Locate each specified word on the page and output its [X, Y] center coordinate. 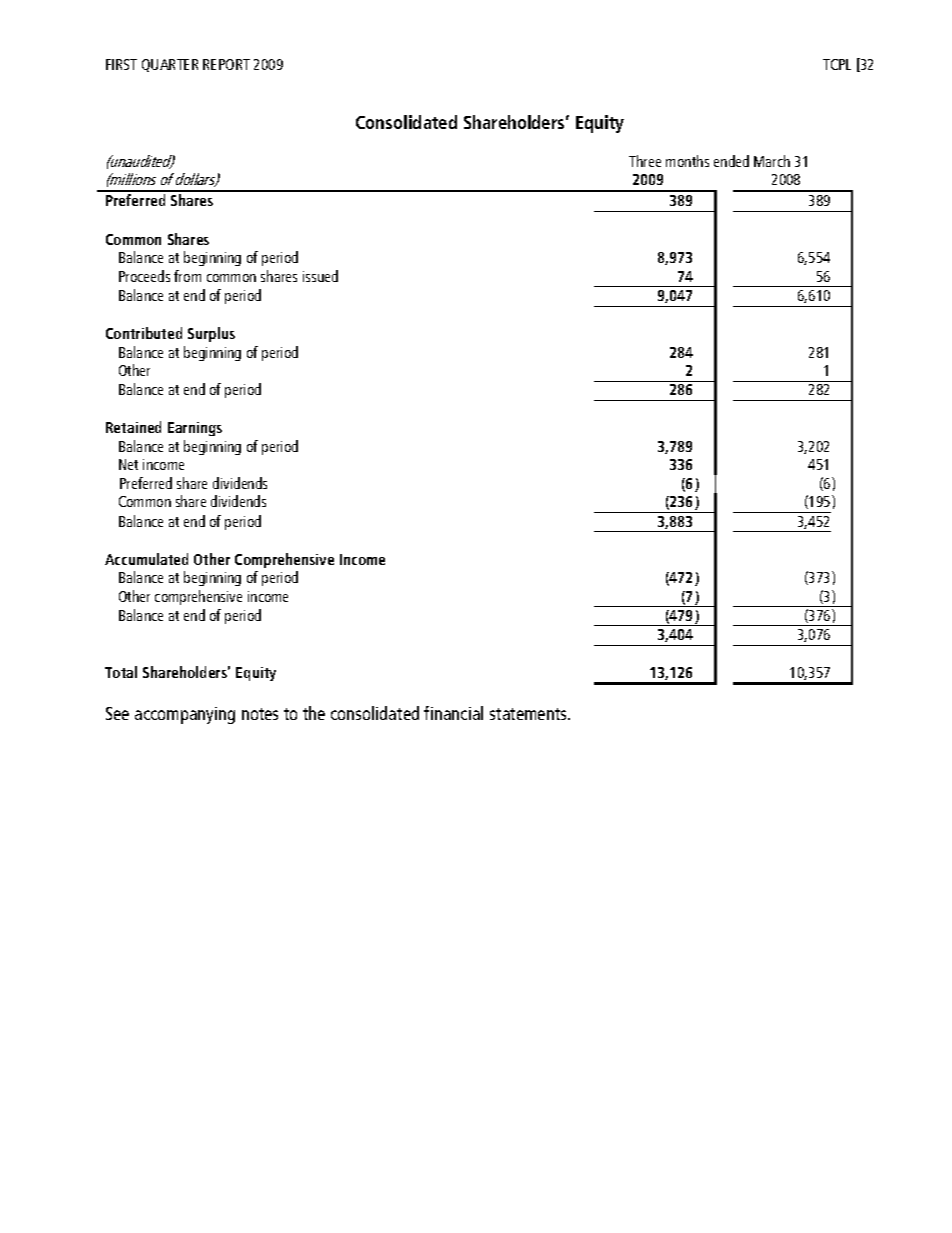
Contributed [144, 333]
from [187, 276]
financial [453, 713]
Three [645, 161]
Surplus [211, 334]
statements [530, 714]
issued [320, 276]
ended [731, 161]
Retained [133, 427]
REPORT [226, 64]
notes [260, 714]
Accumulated [146, 559]
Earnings [195, 429]
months [687, 161]
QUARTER [170, 65]
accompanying [185, 715]
